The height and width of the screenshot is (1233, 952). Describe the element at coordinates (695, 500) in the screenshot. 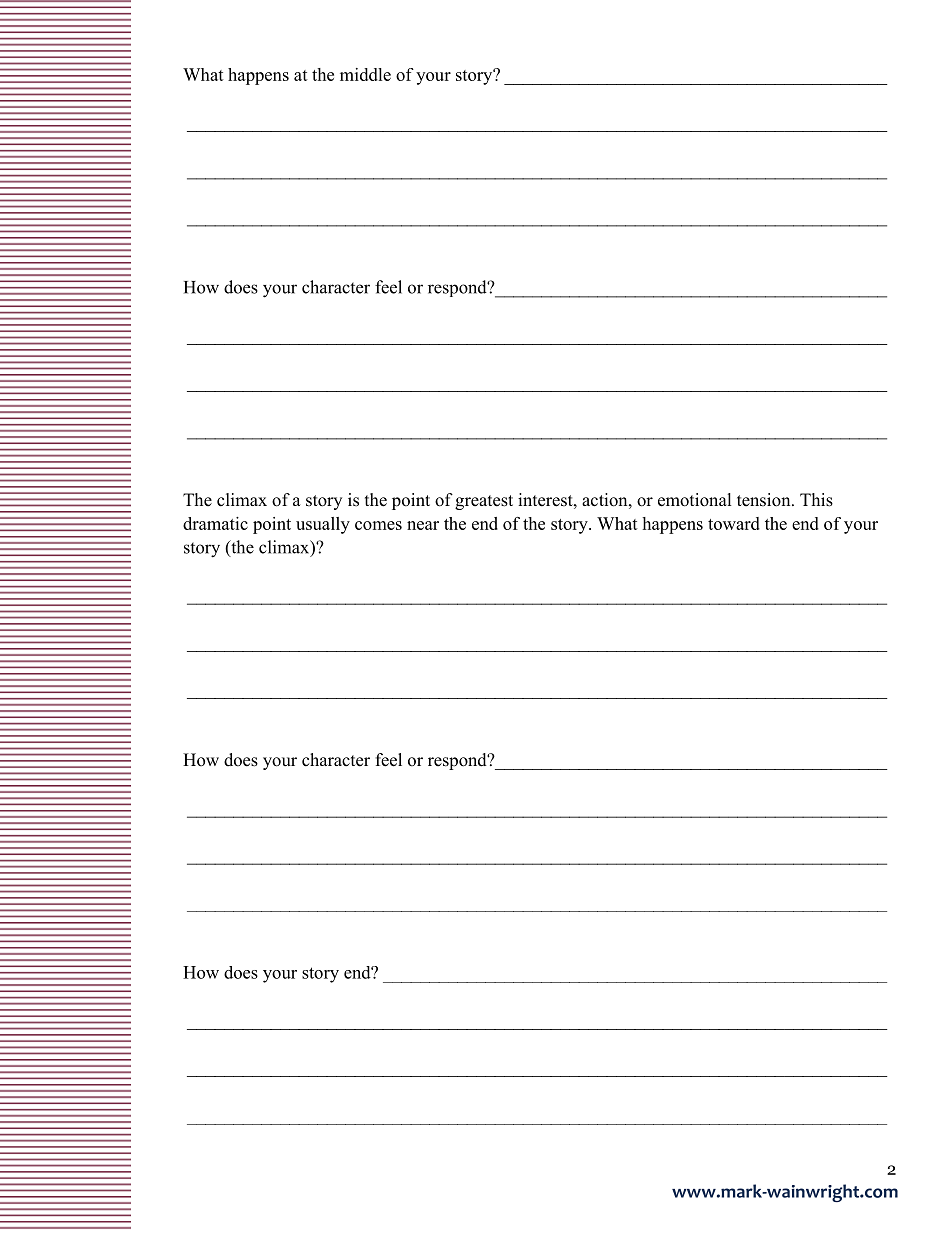

I see `emotional` at that location.
